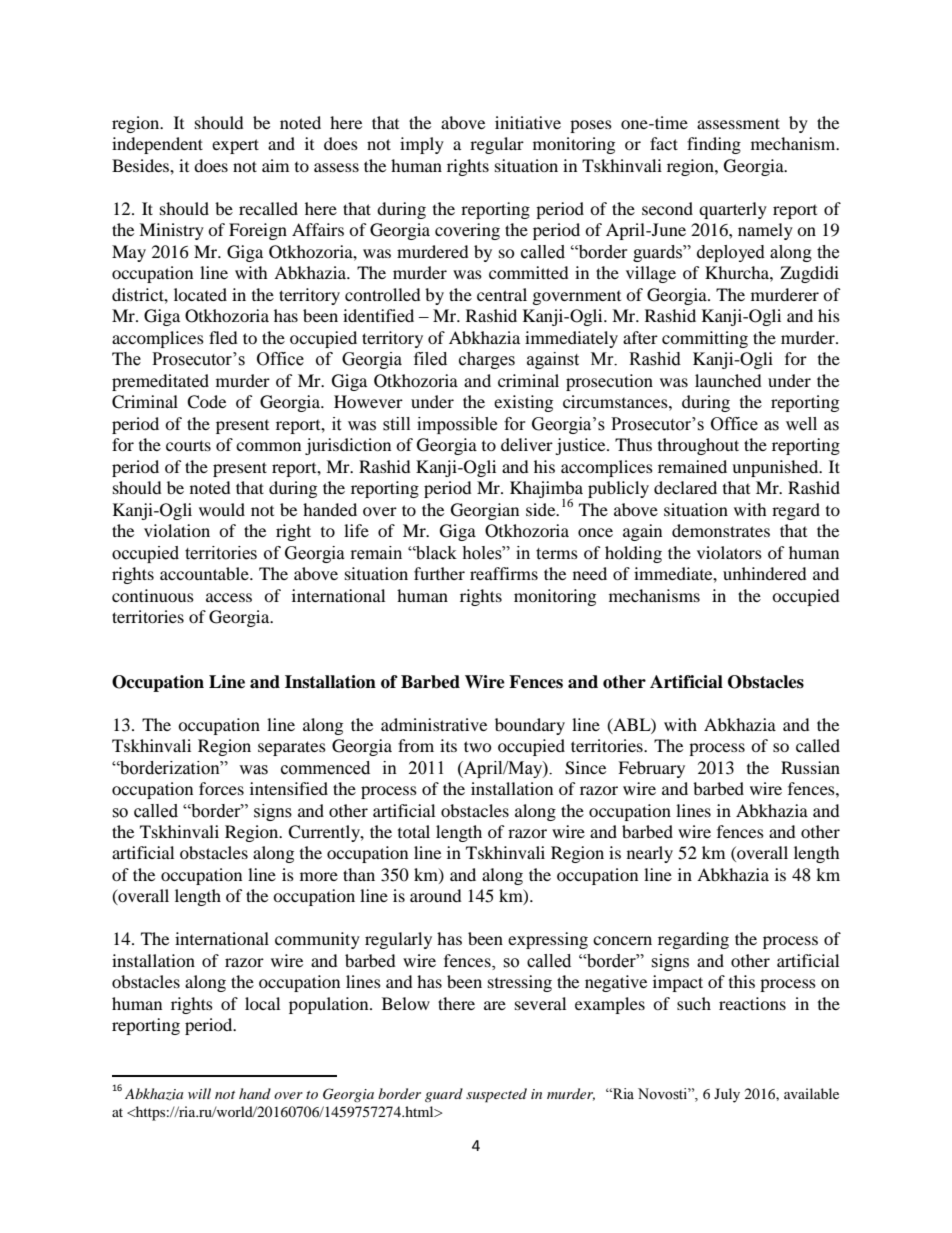 This screenshot has height=1233, width=952. Describe the element at coordinates (528, 122) in the screenshot. I see `initiative` at that location.
